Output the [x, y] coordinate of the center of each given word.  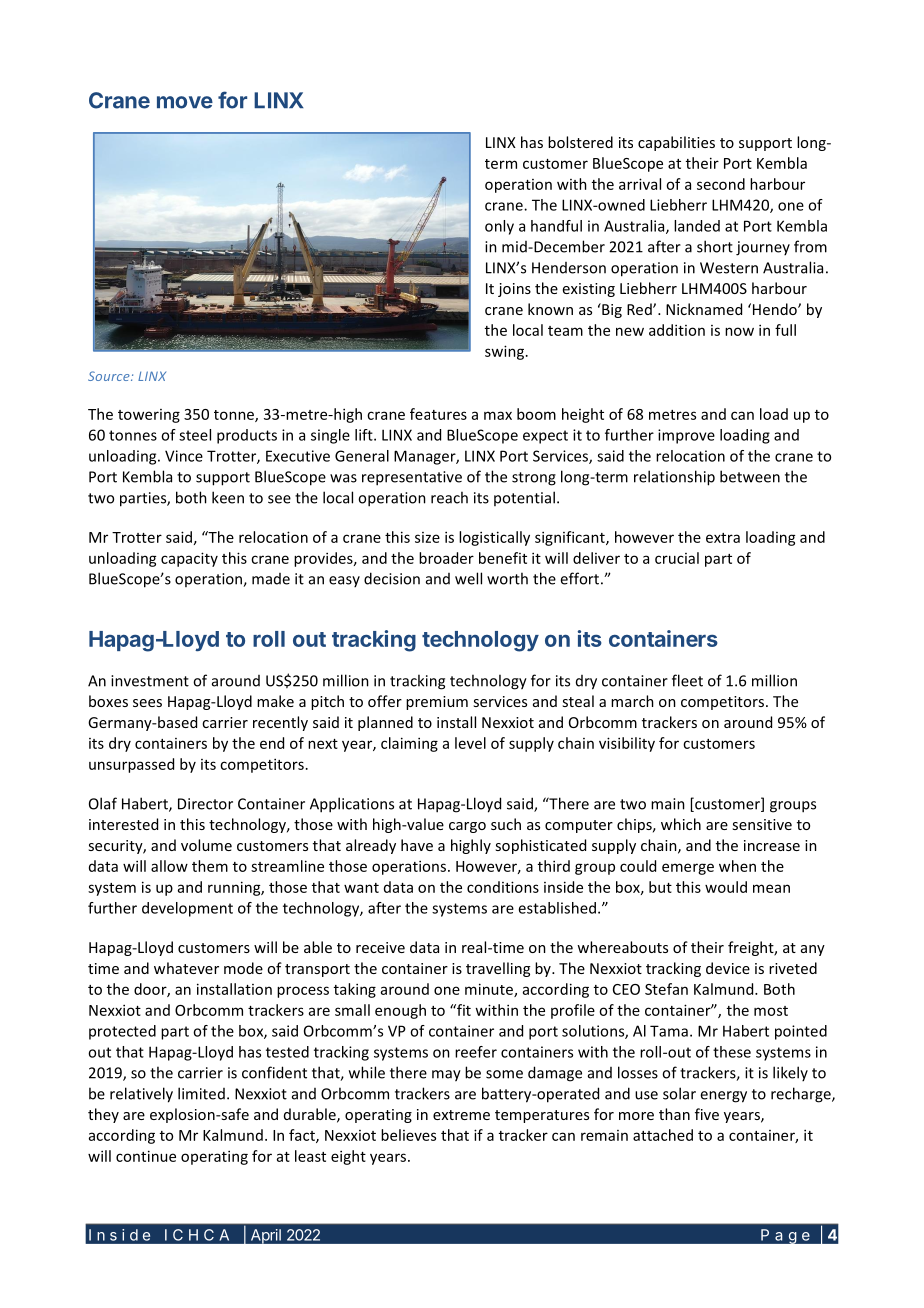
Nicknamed [704, 309]
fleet [687, 680]
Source [110, 376]
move [185, 102]
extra [723, 538]
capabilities [676, 143]
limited [201, 1093]
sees [147, 703]
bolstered [580, 142]
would [726, 887]
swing [504, 352]
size [427, 537]
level [470, 743]
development [187, 909]
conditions [503, 887]
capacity [189, 559]
